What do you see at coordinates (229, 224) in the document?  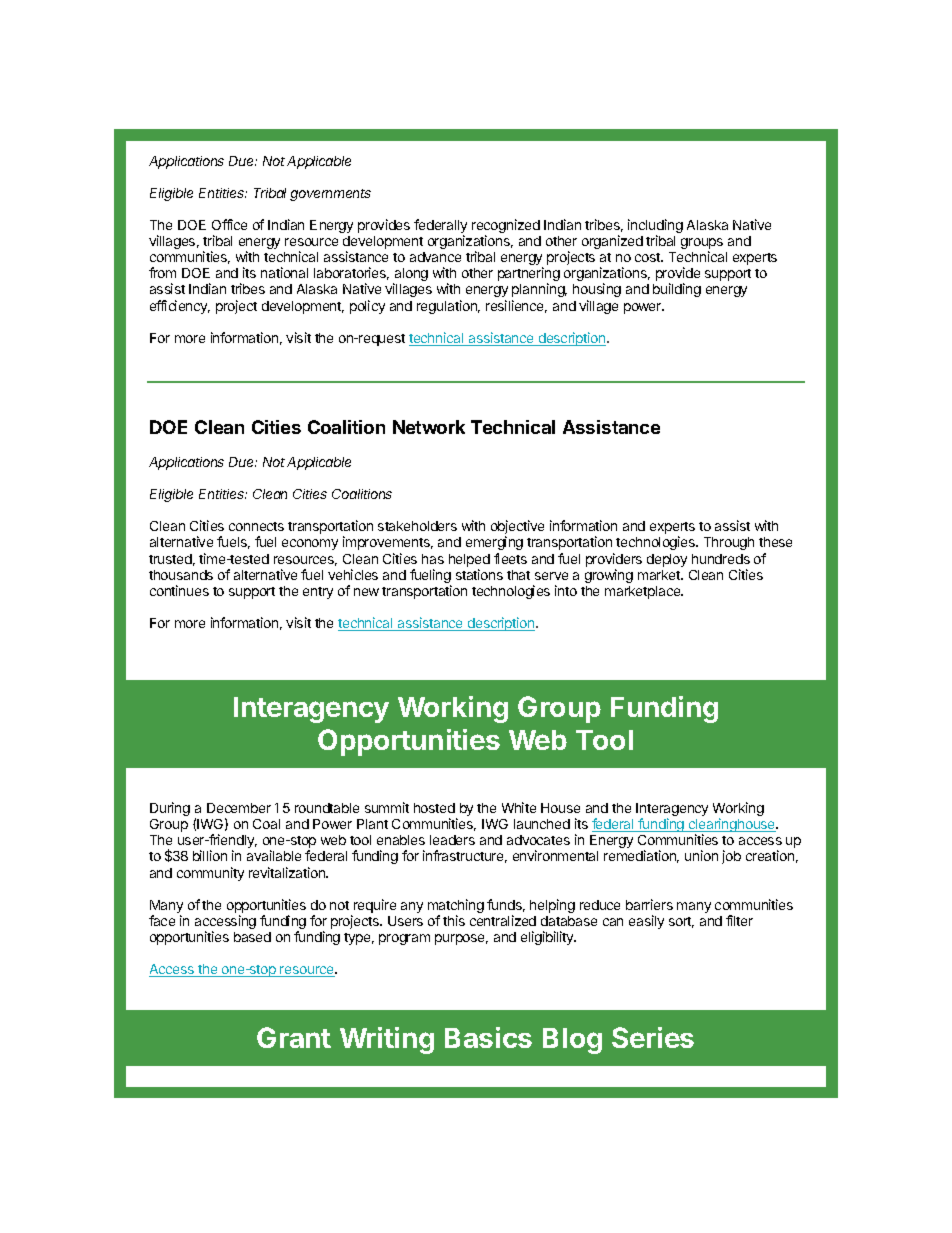 I see `Office` at bounding box center [229, 224].
